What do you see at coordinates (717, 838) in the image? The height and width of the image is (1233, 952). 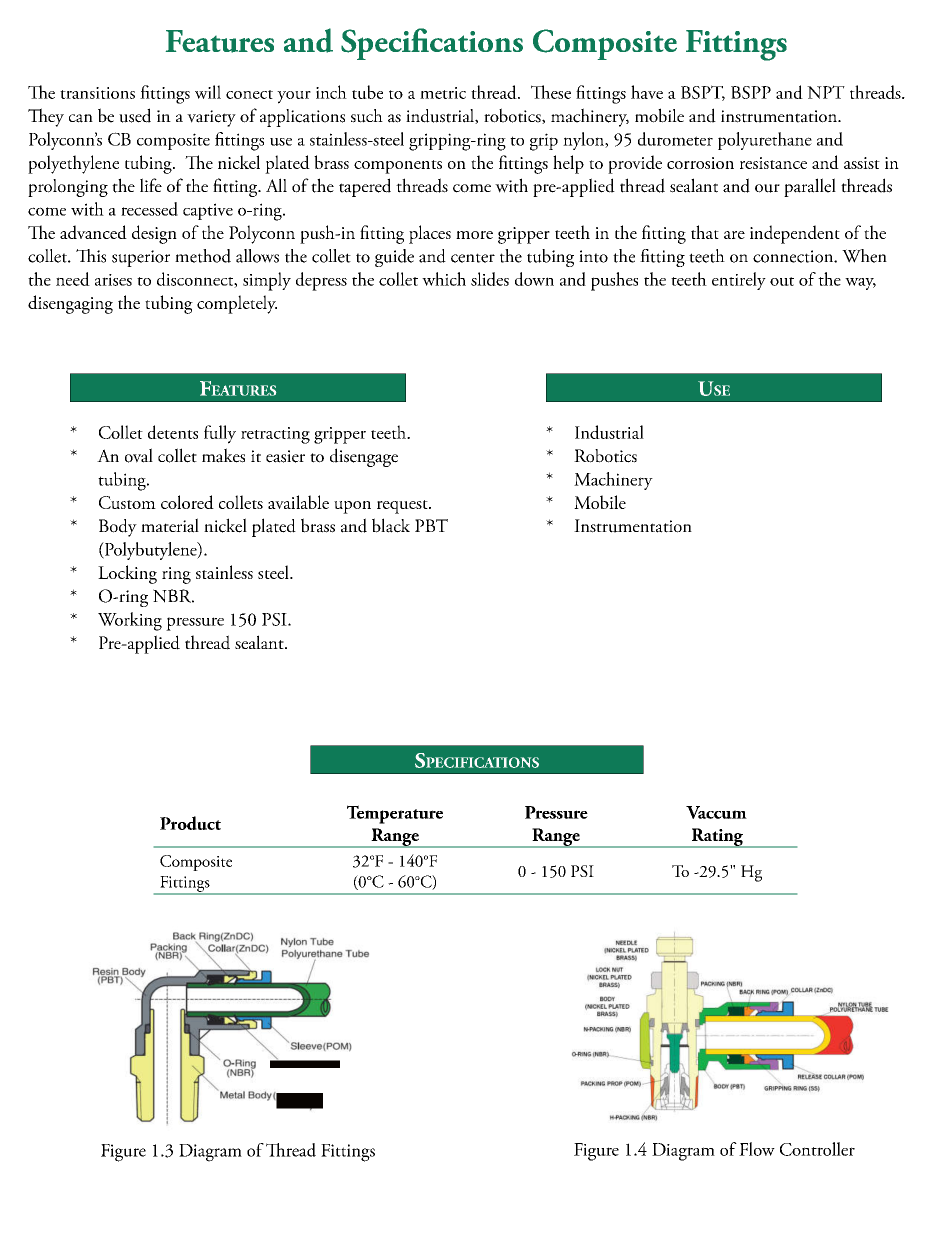 I see `Rating` at bounding box center [717, 838].
